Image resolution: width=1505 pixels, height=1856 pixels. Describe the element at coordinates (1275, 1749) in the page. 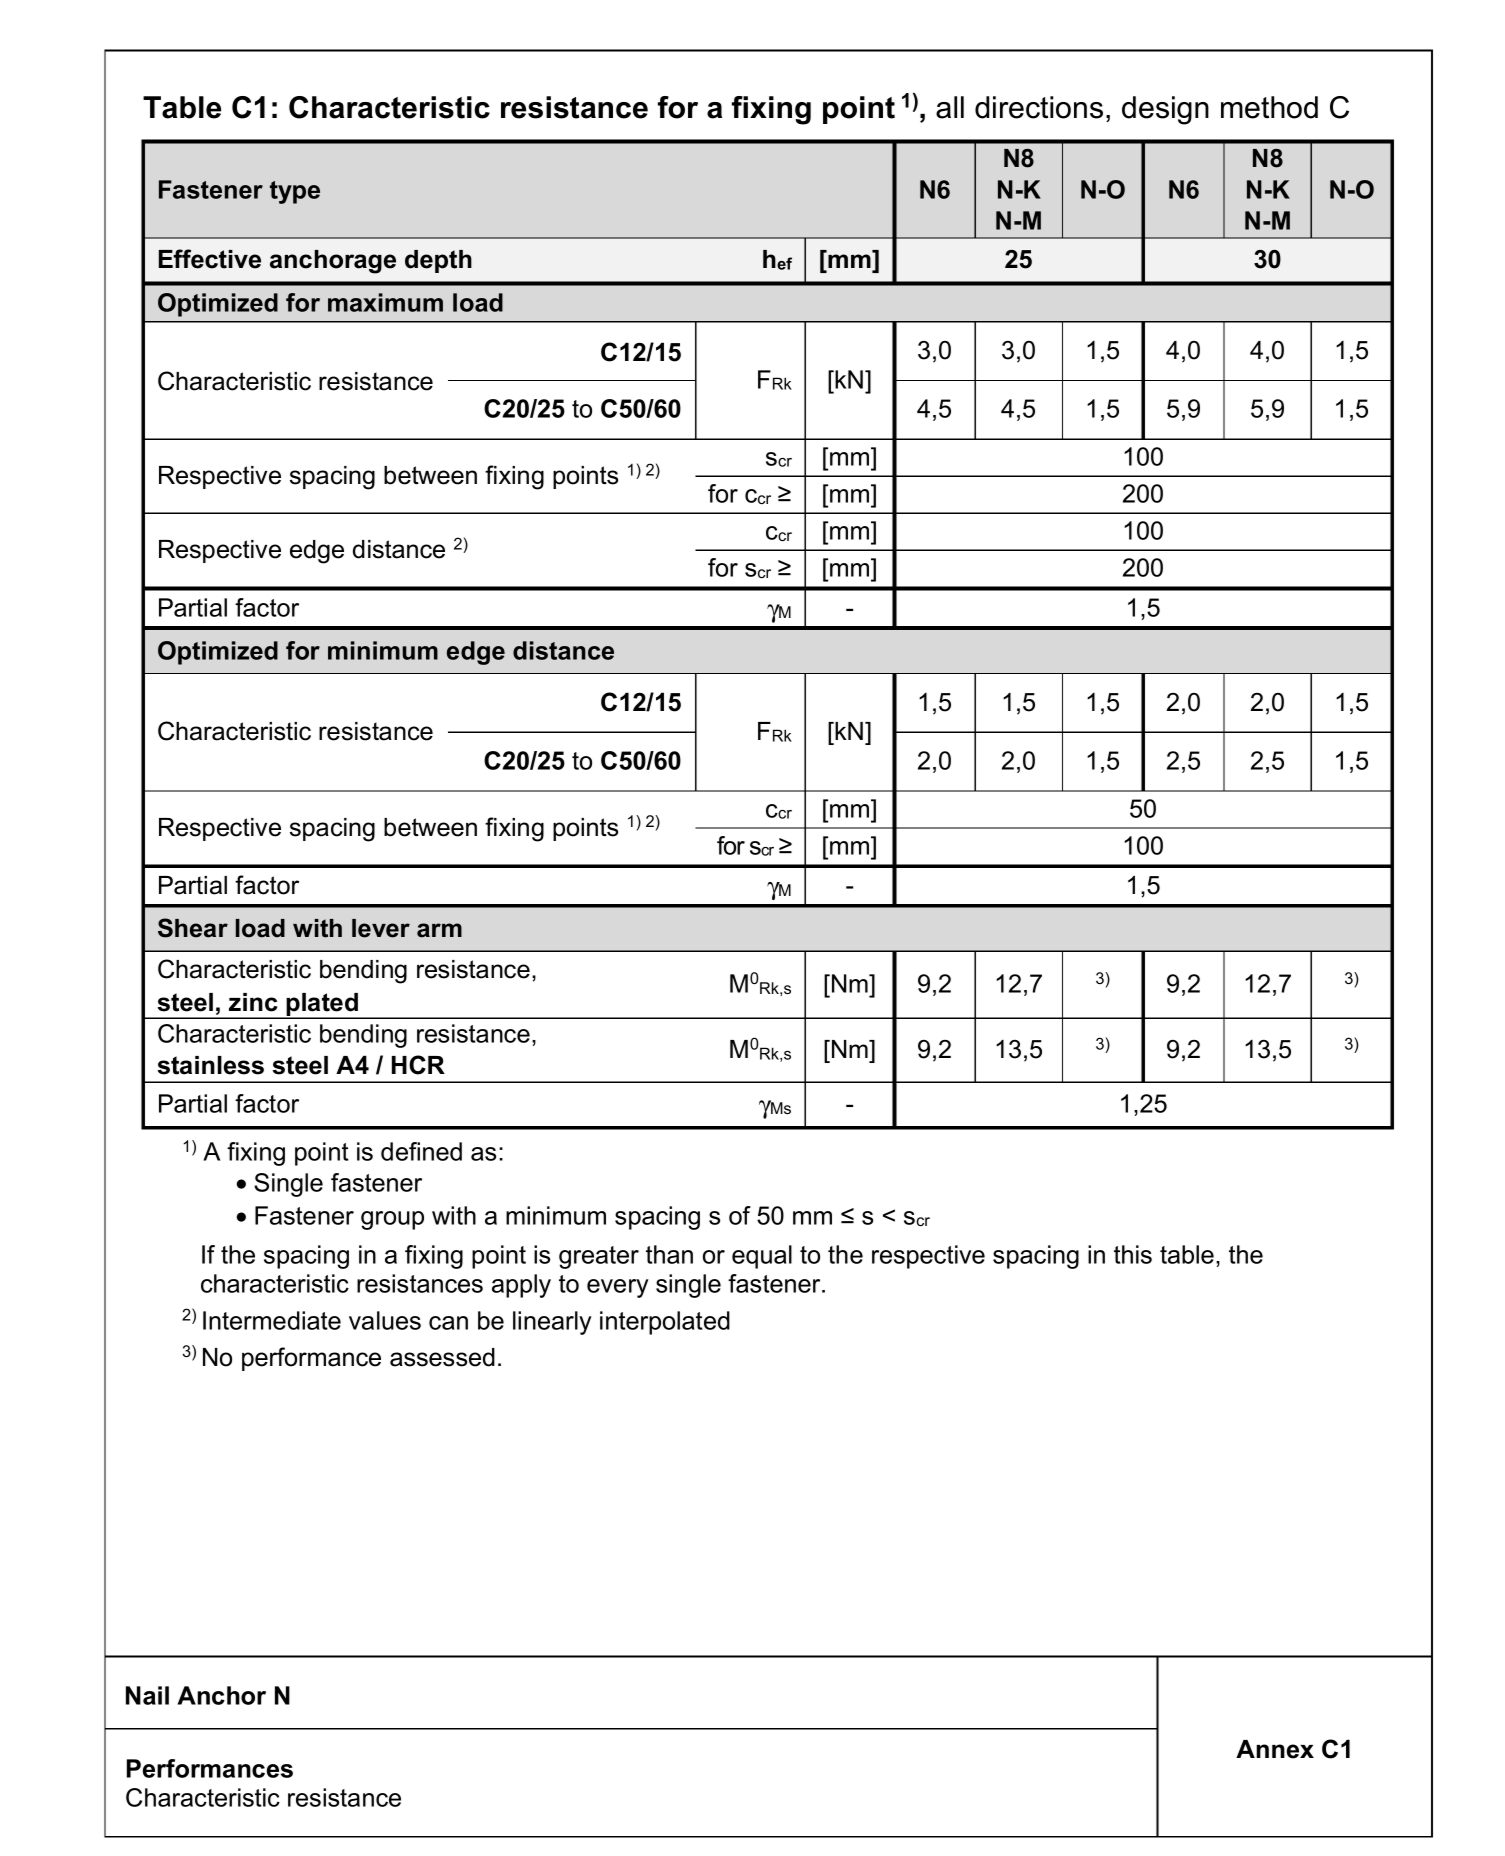

I see `Annex` at that location.
